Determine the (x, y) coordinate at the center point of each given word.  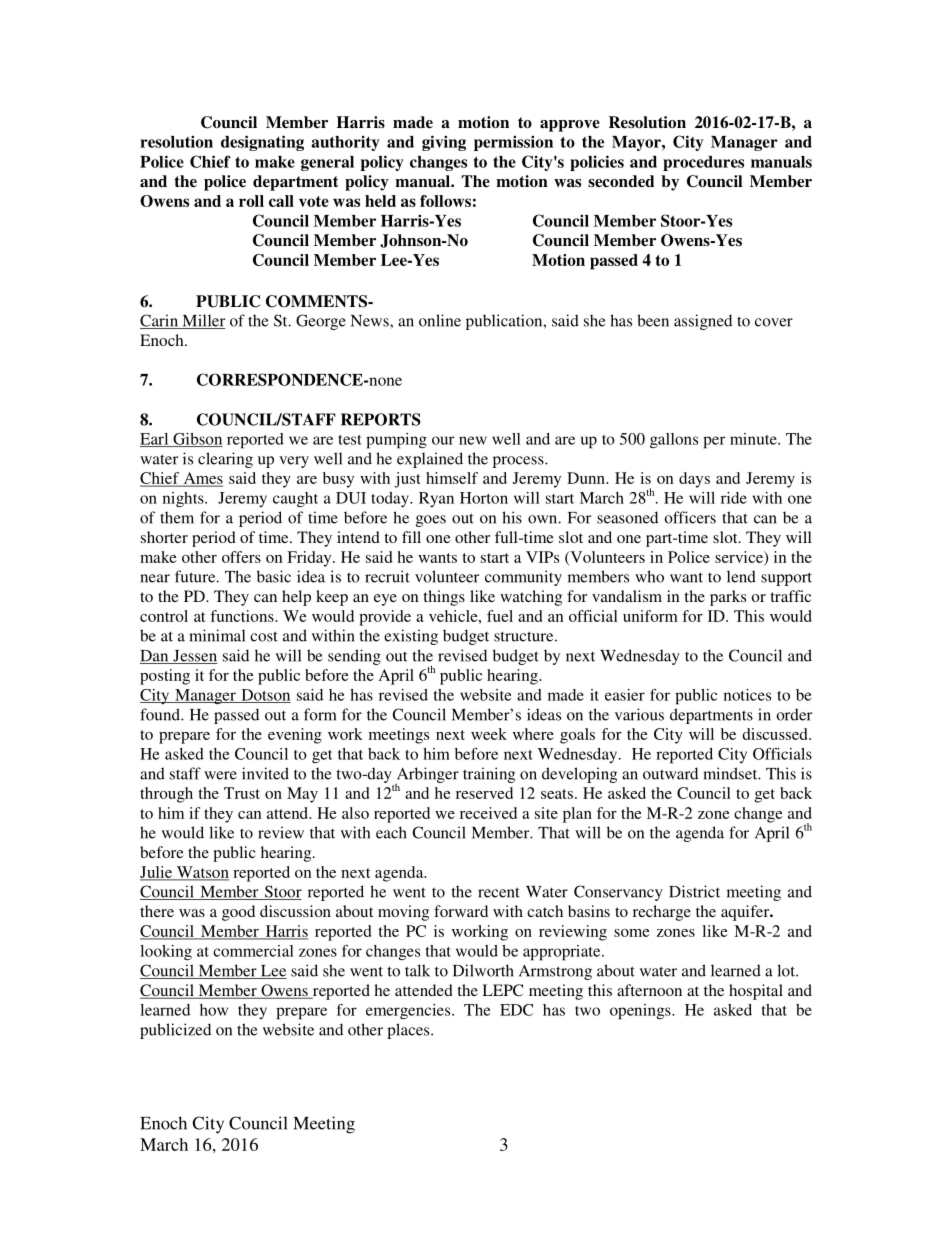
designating (262, 143)
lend (741, 576)
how (214, 1010)
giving (444, 143)
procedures (703, 163)
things (444, 598)
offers (241, 557)
